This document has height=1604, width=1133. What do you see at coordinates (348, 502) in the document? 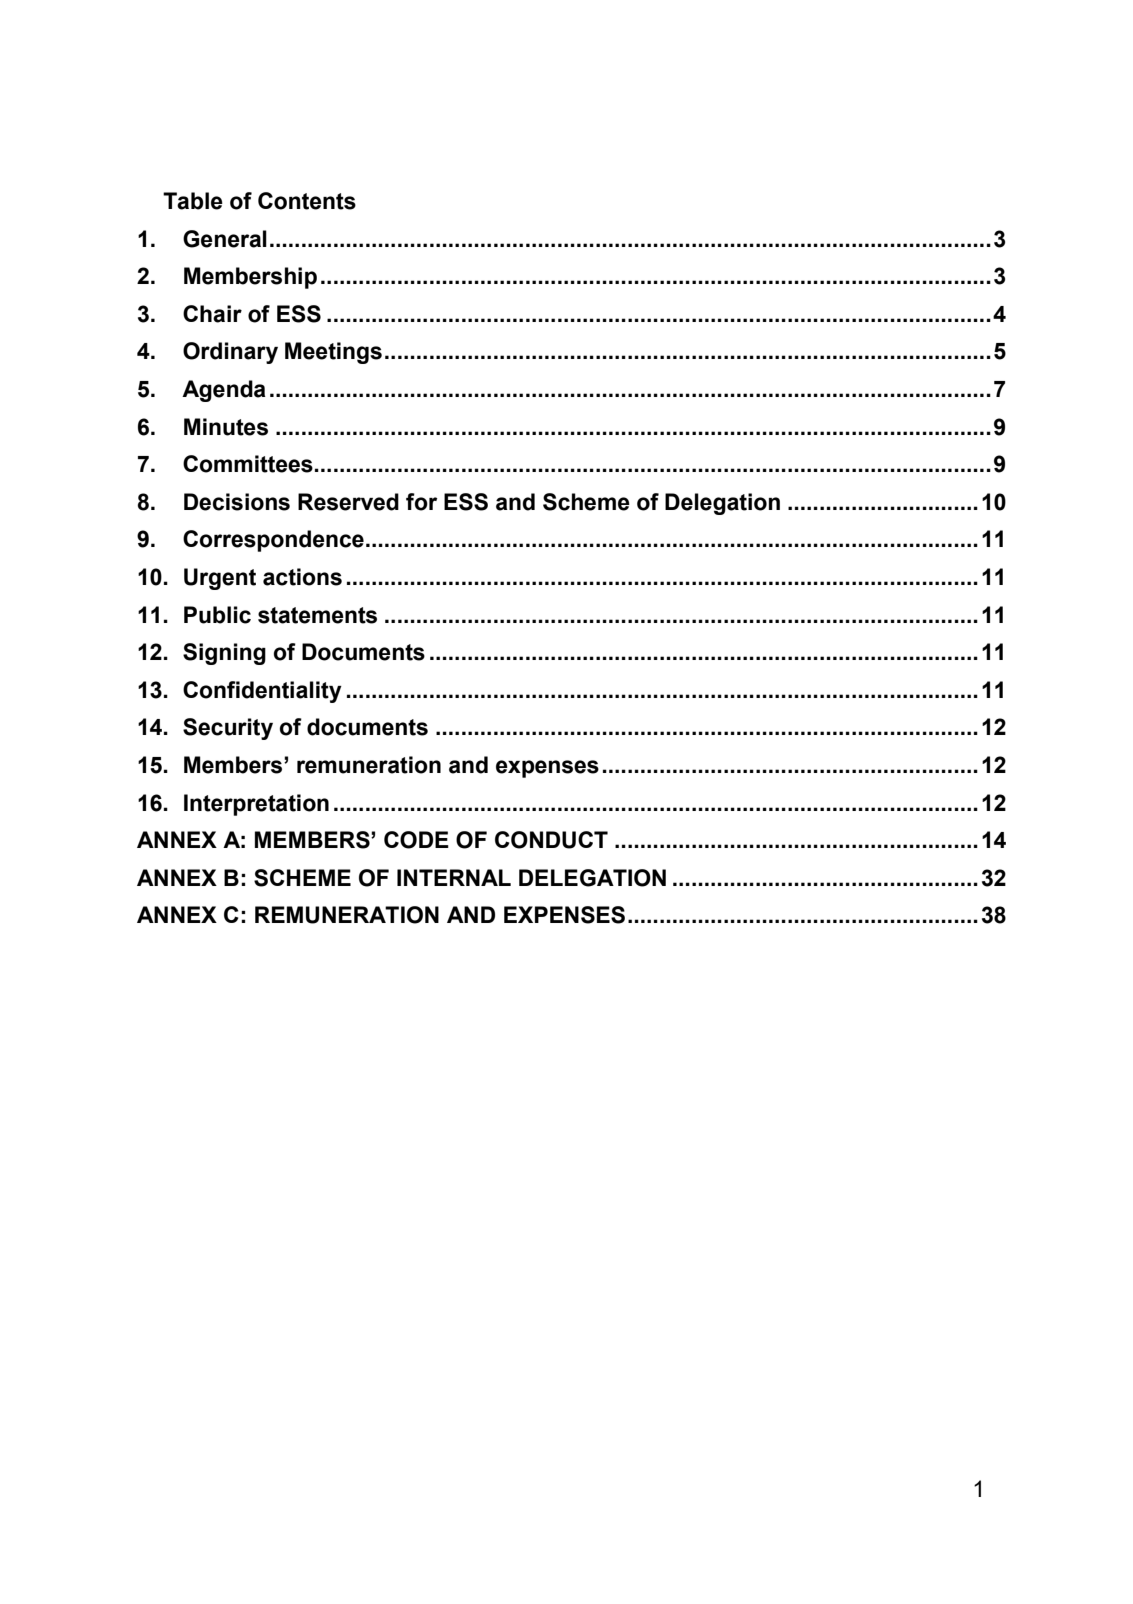
I see `Reserved` at bounding box center [348, 502].
